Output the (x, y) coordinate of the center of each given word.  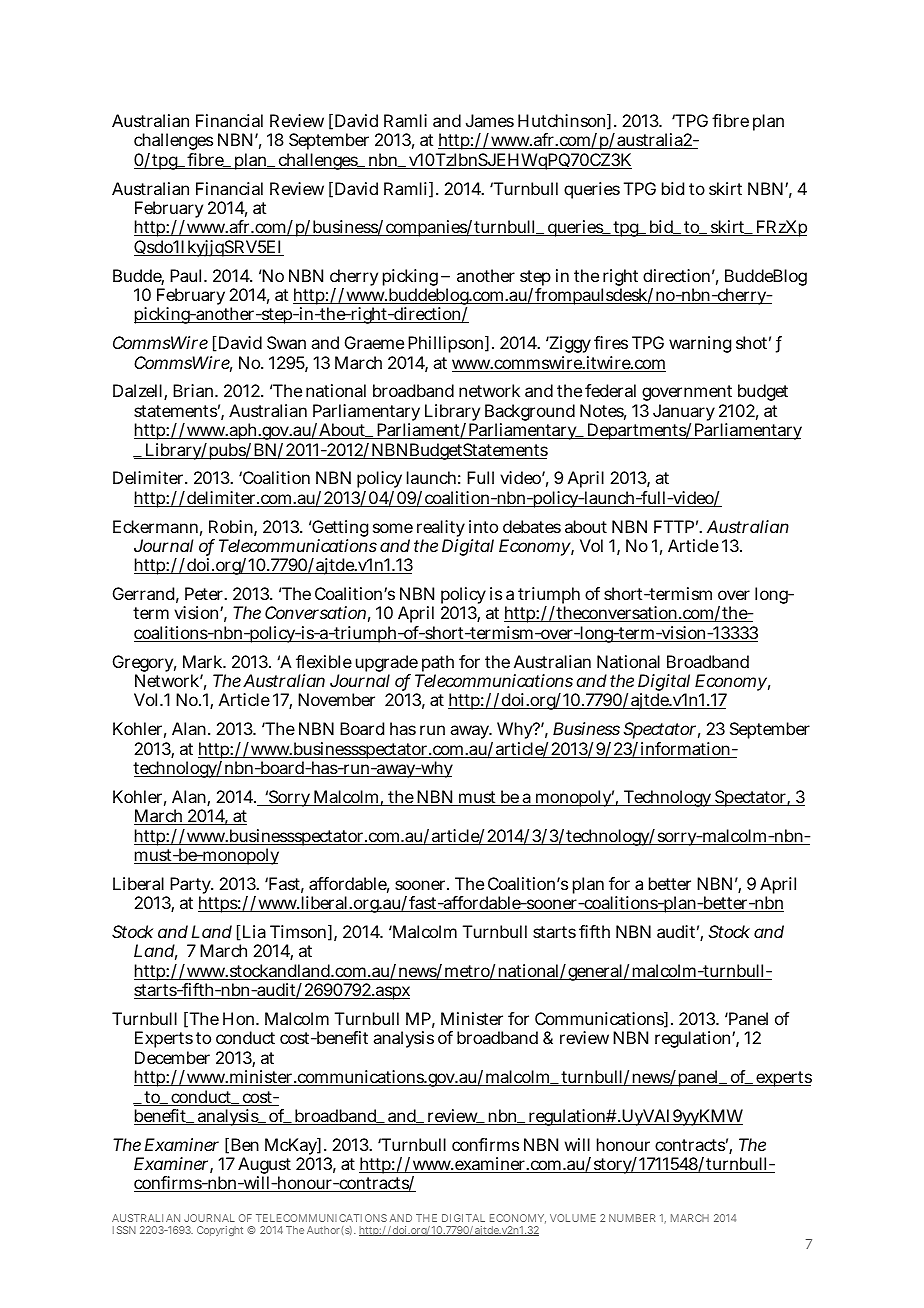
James (490, 120)
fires (611, 342)
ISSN (124, 1230)
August (264, 1167)
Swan (286, 342)
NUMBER (632, 1218)
